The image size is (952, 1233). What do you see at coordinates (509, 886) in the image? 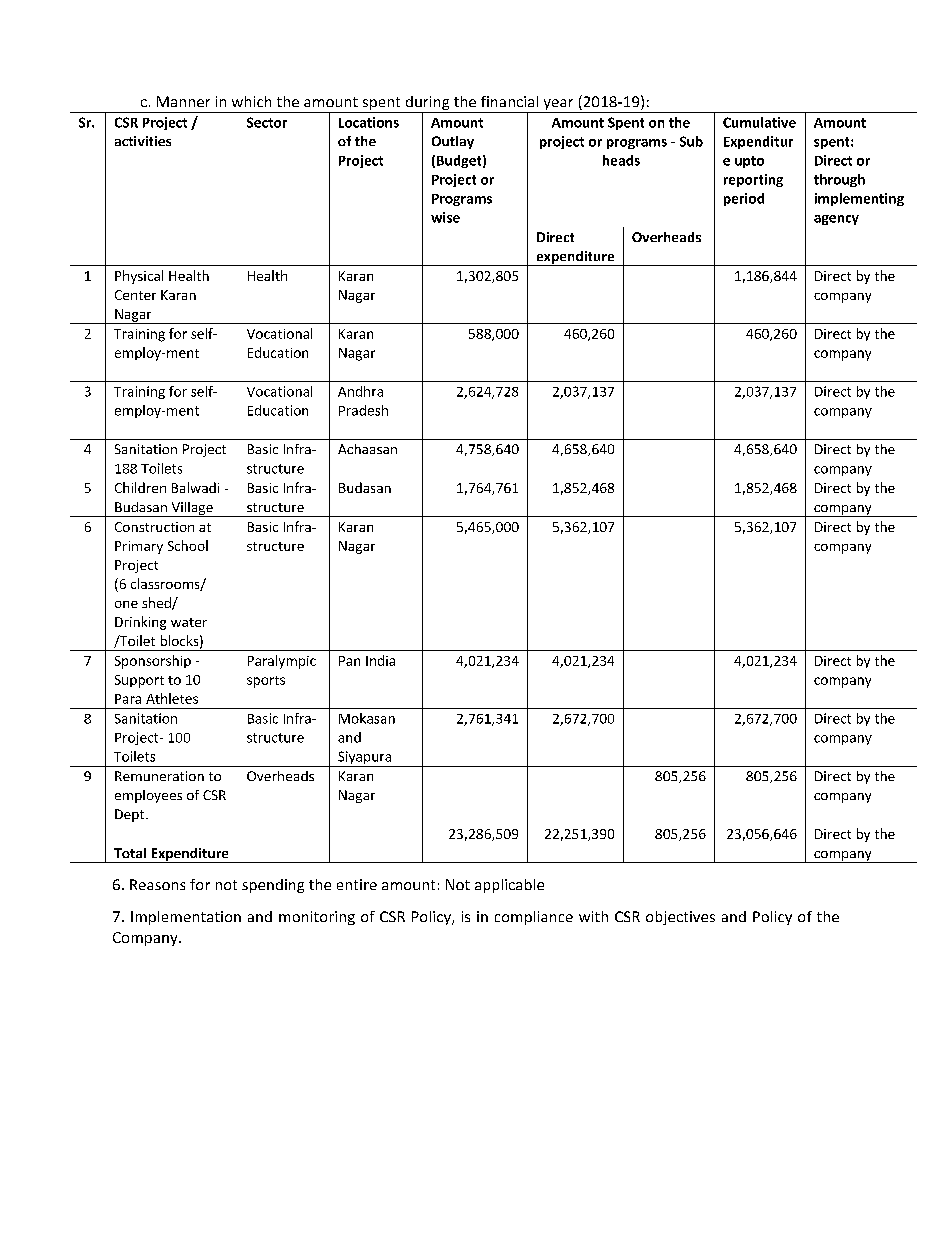
I see `applicable` at bounding box center [509, 886].
